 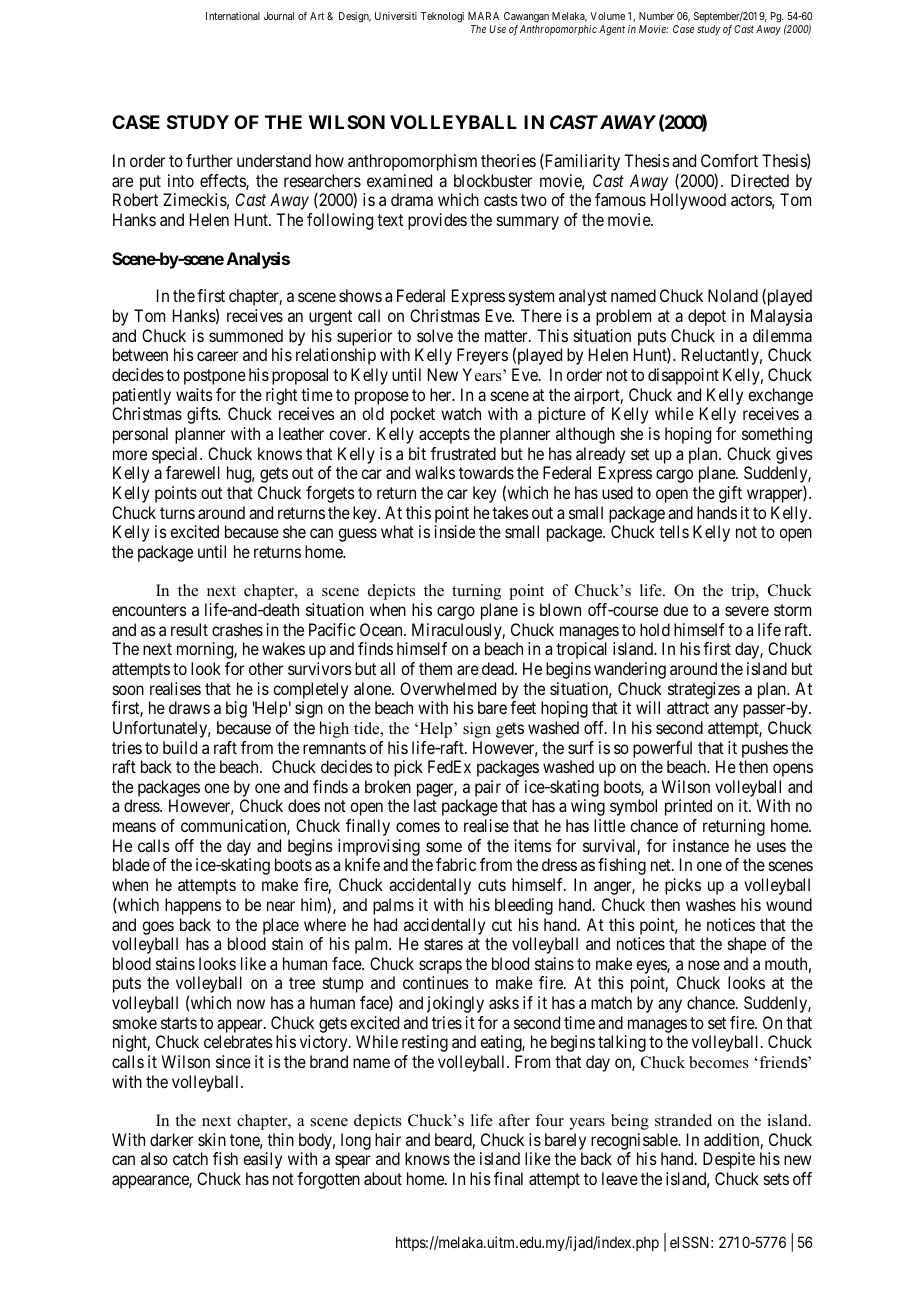 I want to click on fabric, so click(x=456, y=864).
